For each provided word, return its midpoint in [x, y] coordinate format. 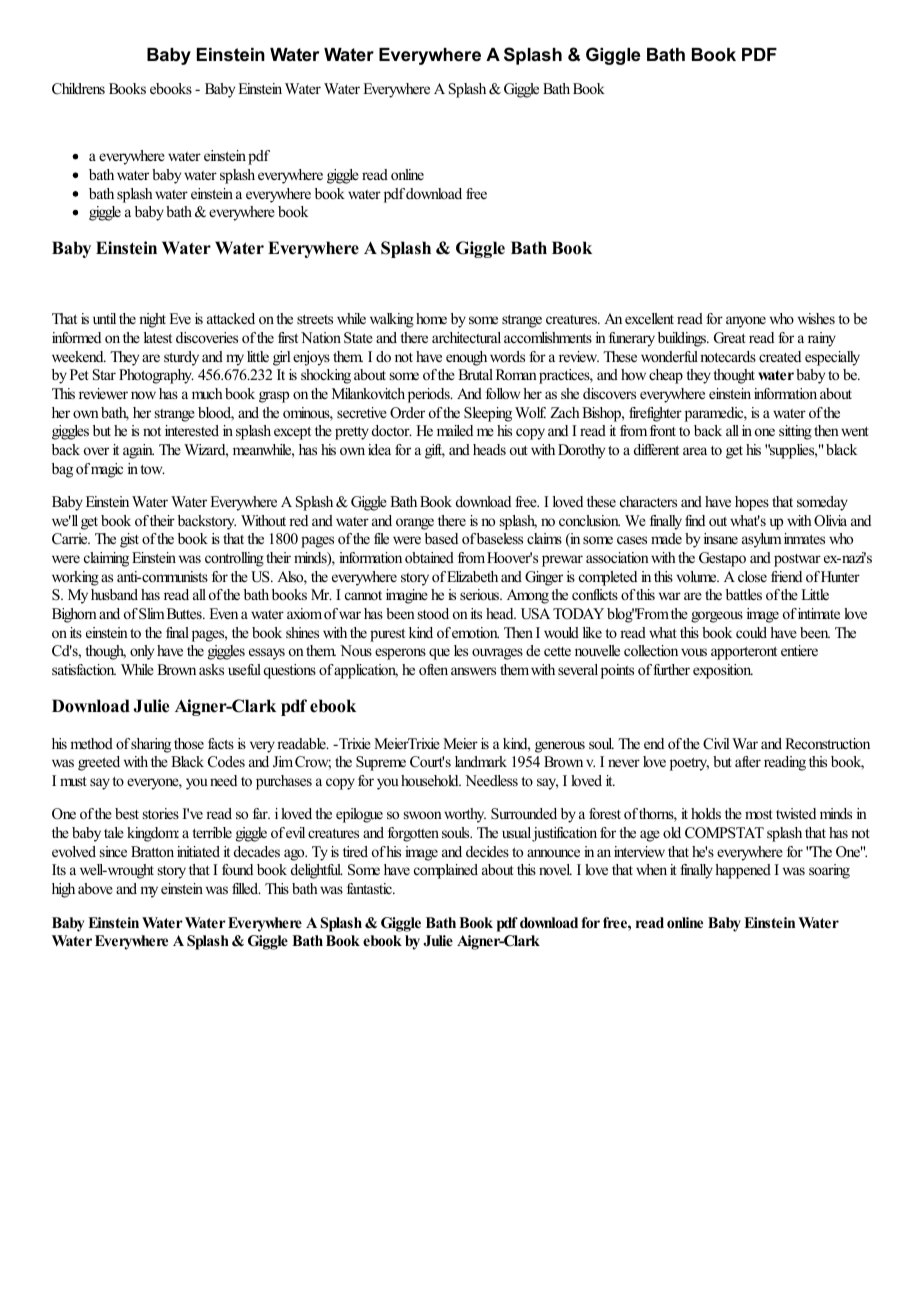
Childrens [78, 89]
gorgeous [717, 617]
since [113, 851]
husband [114, 594]
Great [730, 338]
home [431, 318]
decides [487, 851]
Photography [156, 376]
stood [433, 613]
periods [430, 395]
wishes [816, 318]
